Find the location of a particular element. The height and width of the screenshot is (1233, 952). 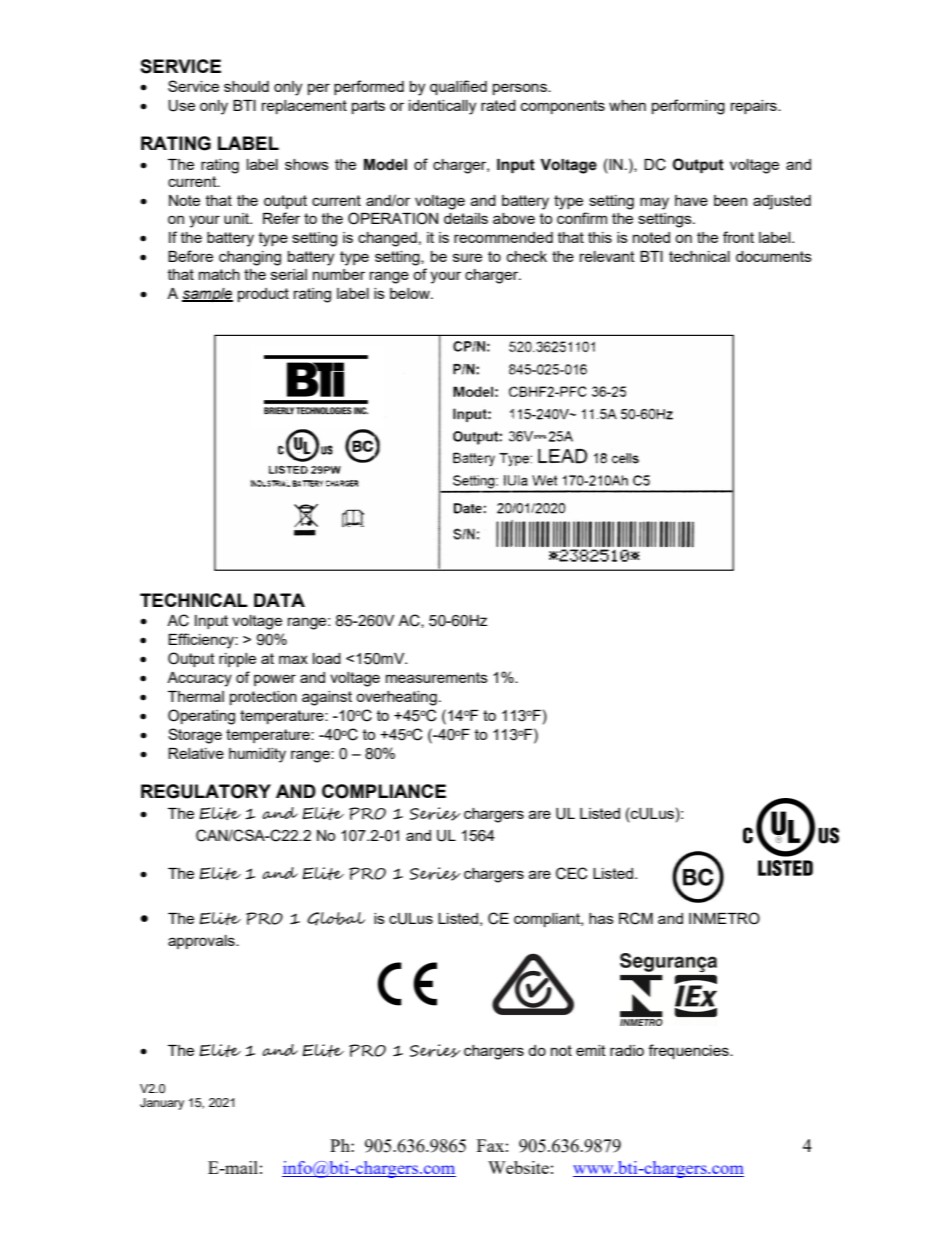

frequencies is located at coordinates (689, 1051).
